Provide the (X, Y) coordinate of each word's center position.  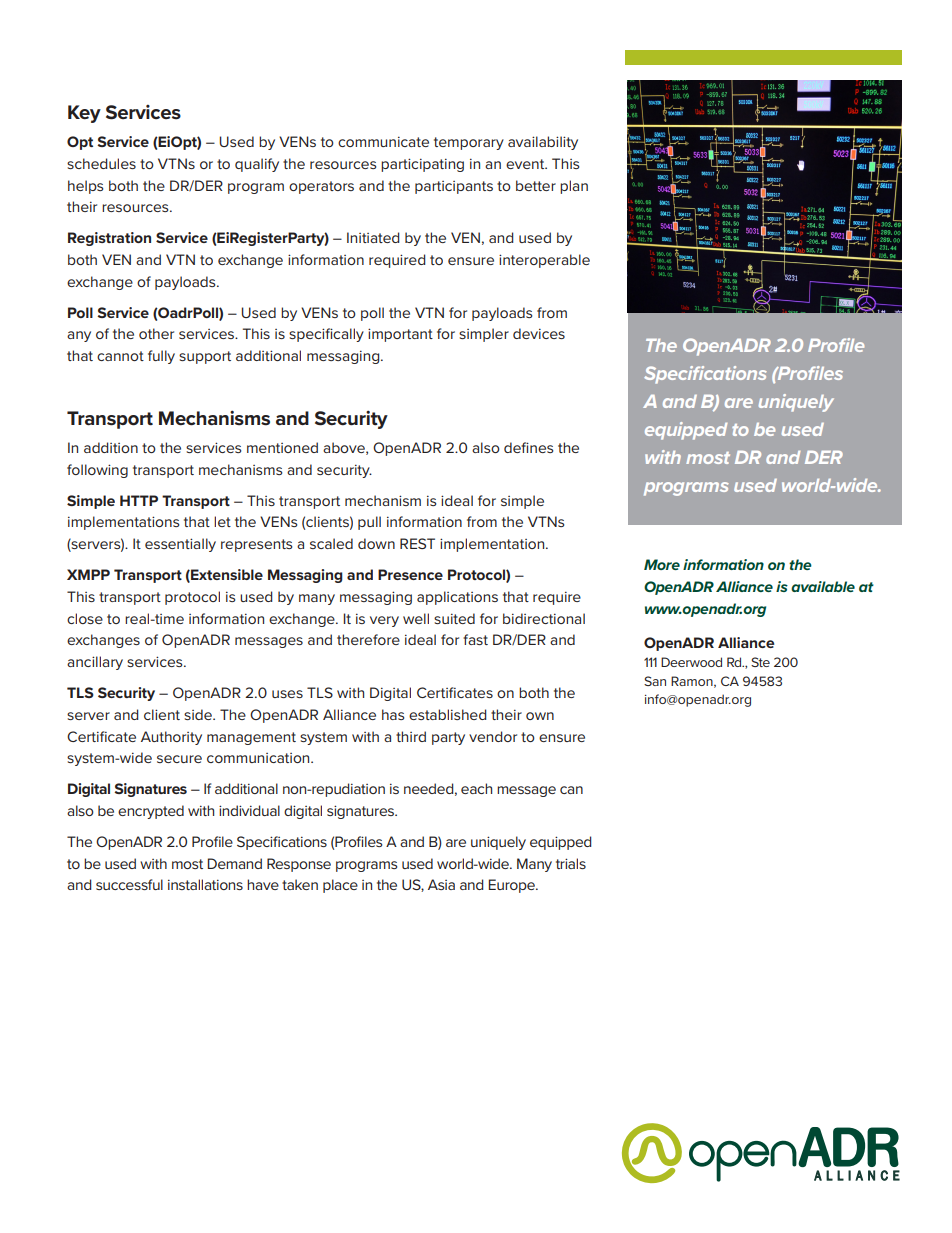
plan (574, 187)
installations (205, 884)
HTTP (139, 500)
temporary (469, 143)
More (662, 564)
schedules (101, 163)
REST (417, 543)
